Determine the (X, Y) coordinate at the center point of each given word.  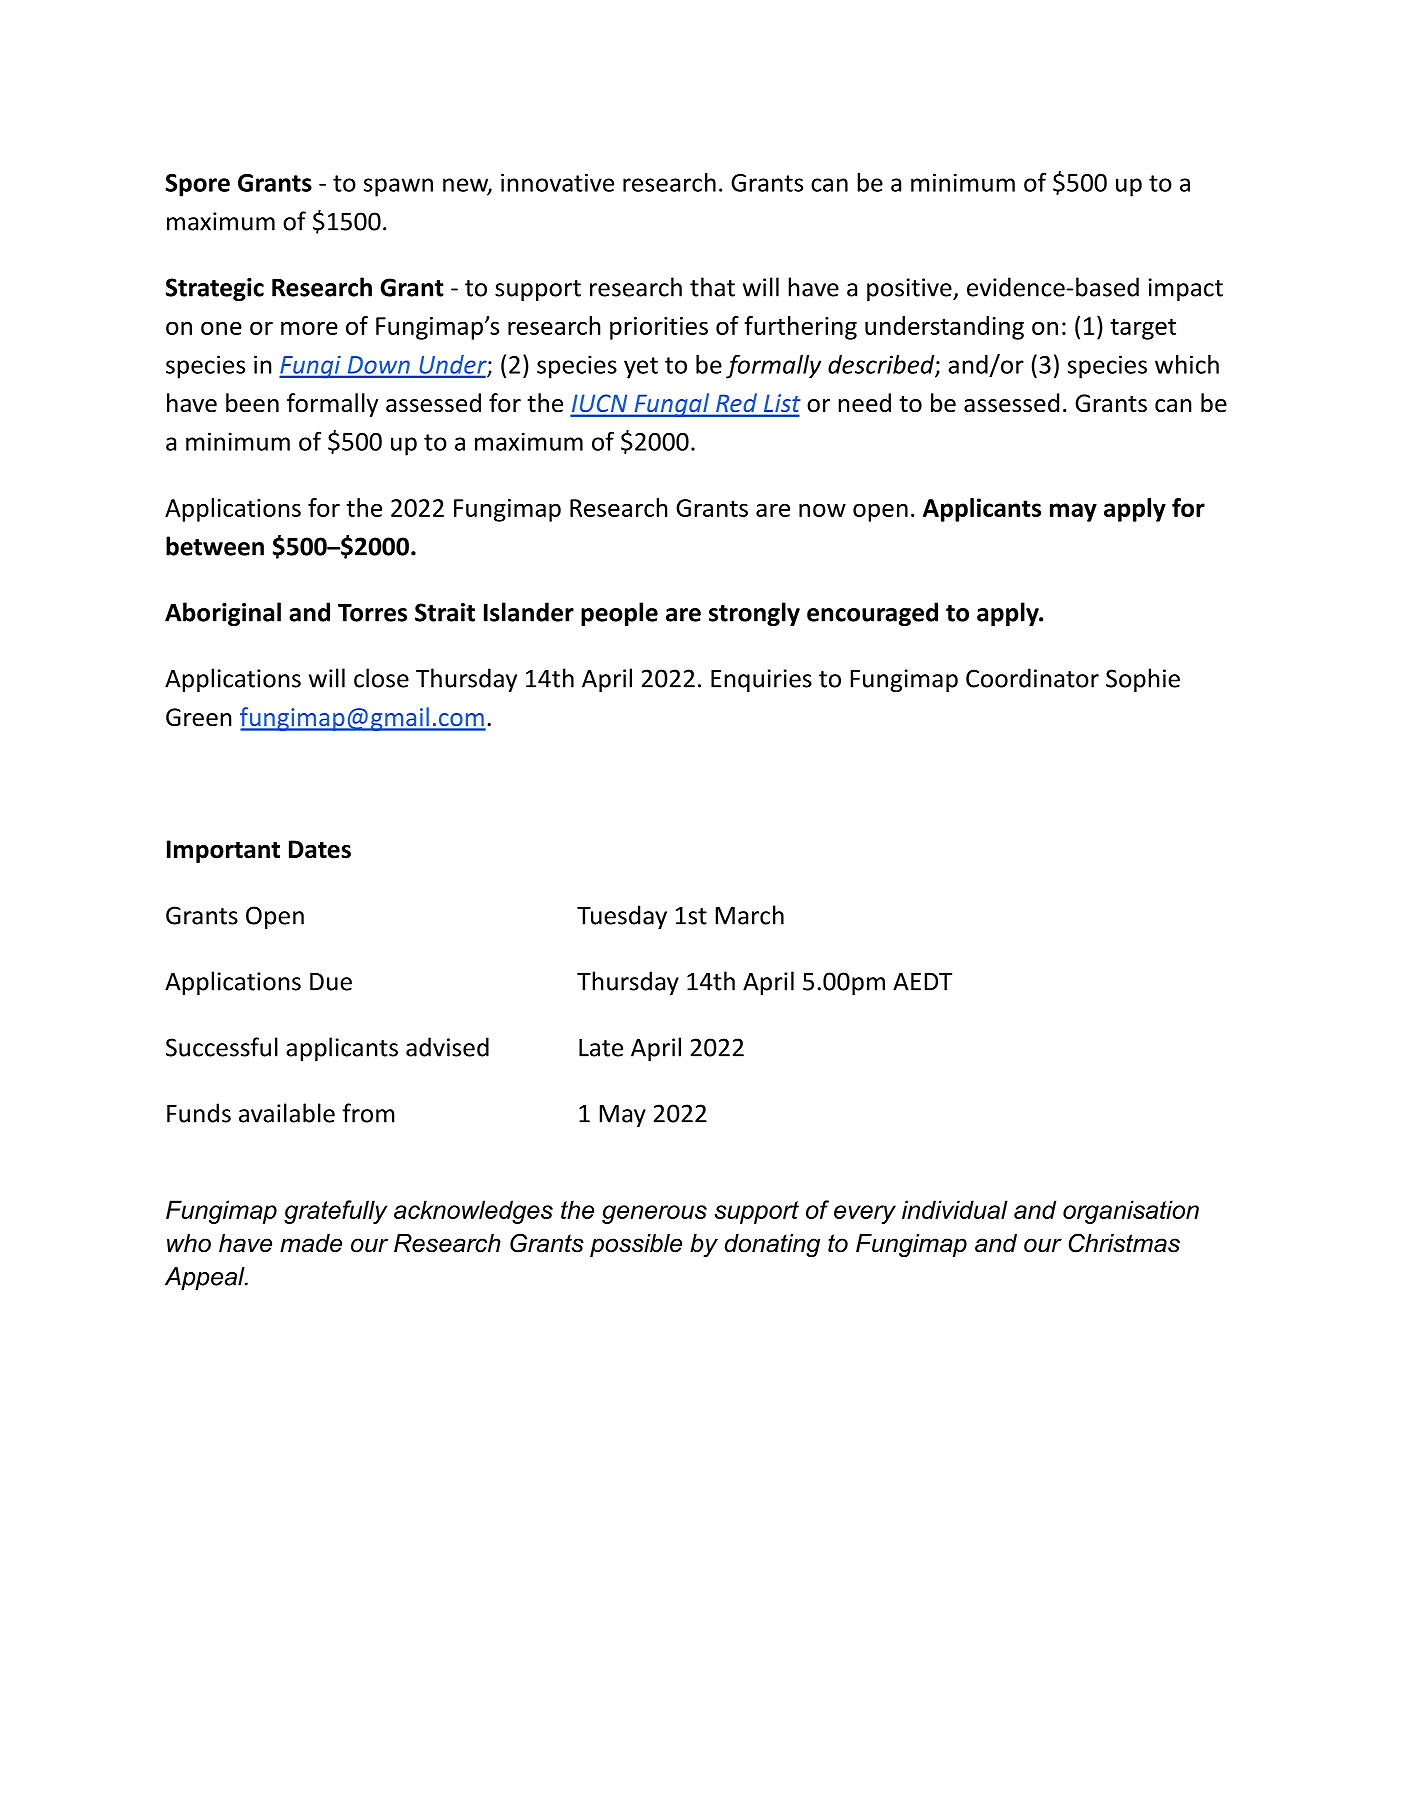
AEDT (922, 982)
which (1187, 364)
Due (331, 982)
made (311, 1243)
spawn (398, 187)
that (712, 287)
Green (199, 717)
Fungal (672, 405)
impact (1186, 289)
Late (601, 1048)
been (252, 403)
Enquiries (761, 680)
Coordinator (1032, 678)
